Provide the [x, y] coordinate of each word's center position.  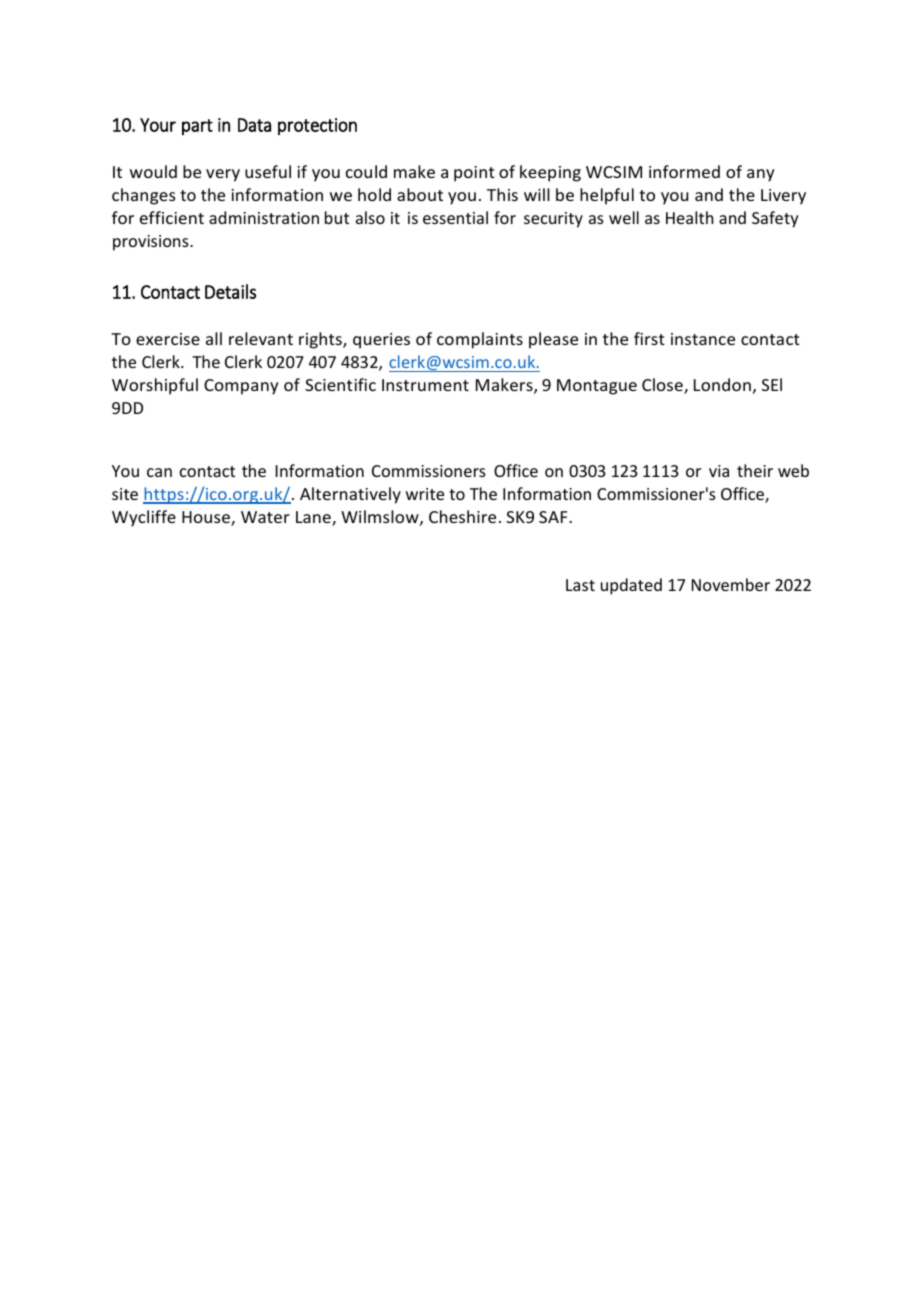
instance [703, 339]
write [425, 494]
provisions [152, 243]
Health [689, 217]
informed [684, 171]
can [159, 472]
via [719, 471]
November [731, 584]
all [214, 338]
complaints [480, 340]
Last [580, 585]
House [207, 518]
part [197, 127]
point [474, 174]
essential [455, 217]
